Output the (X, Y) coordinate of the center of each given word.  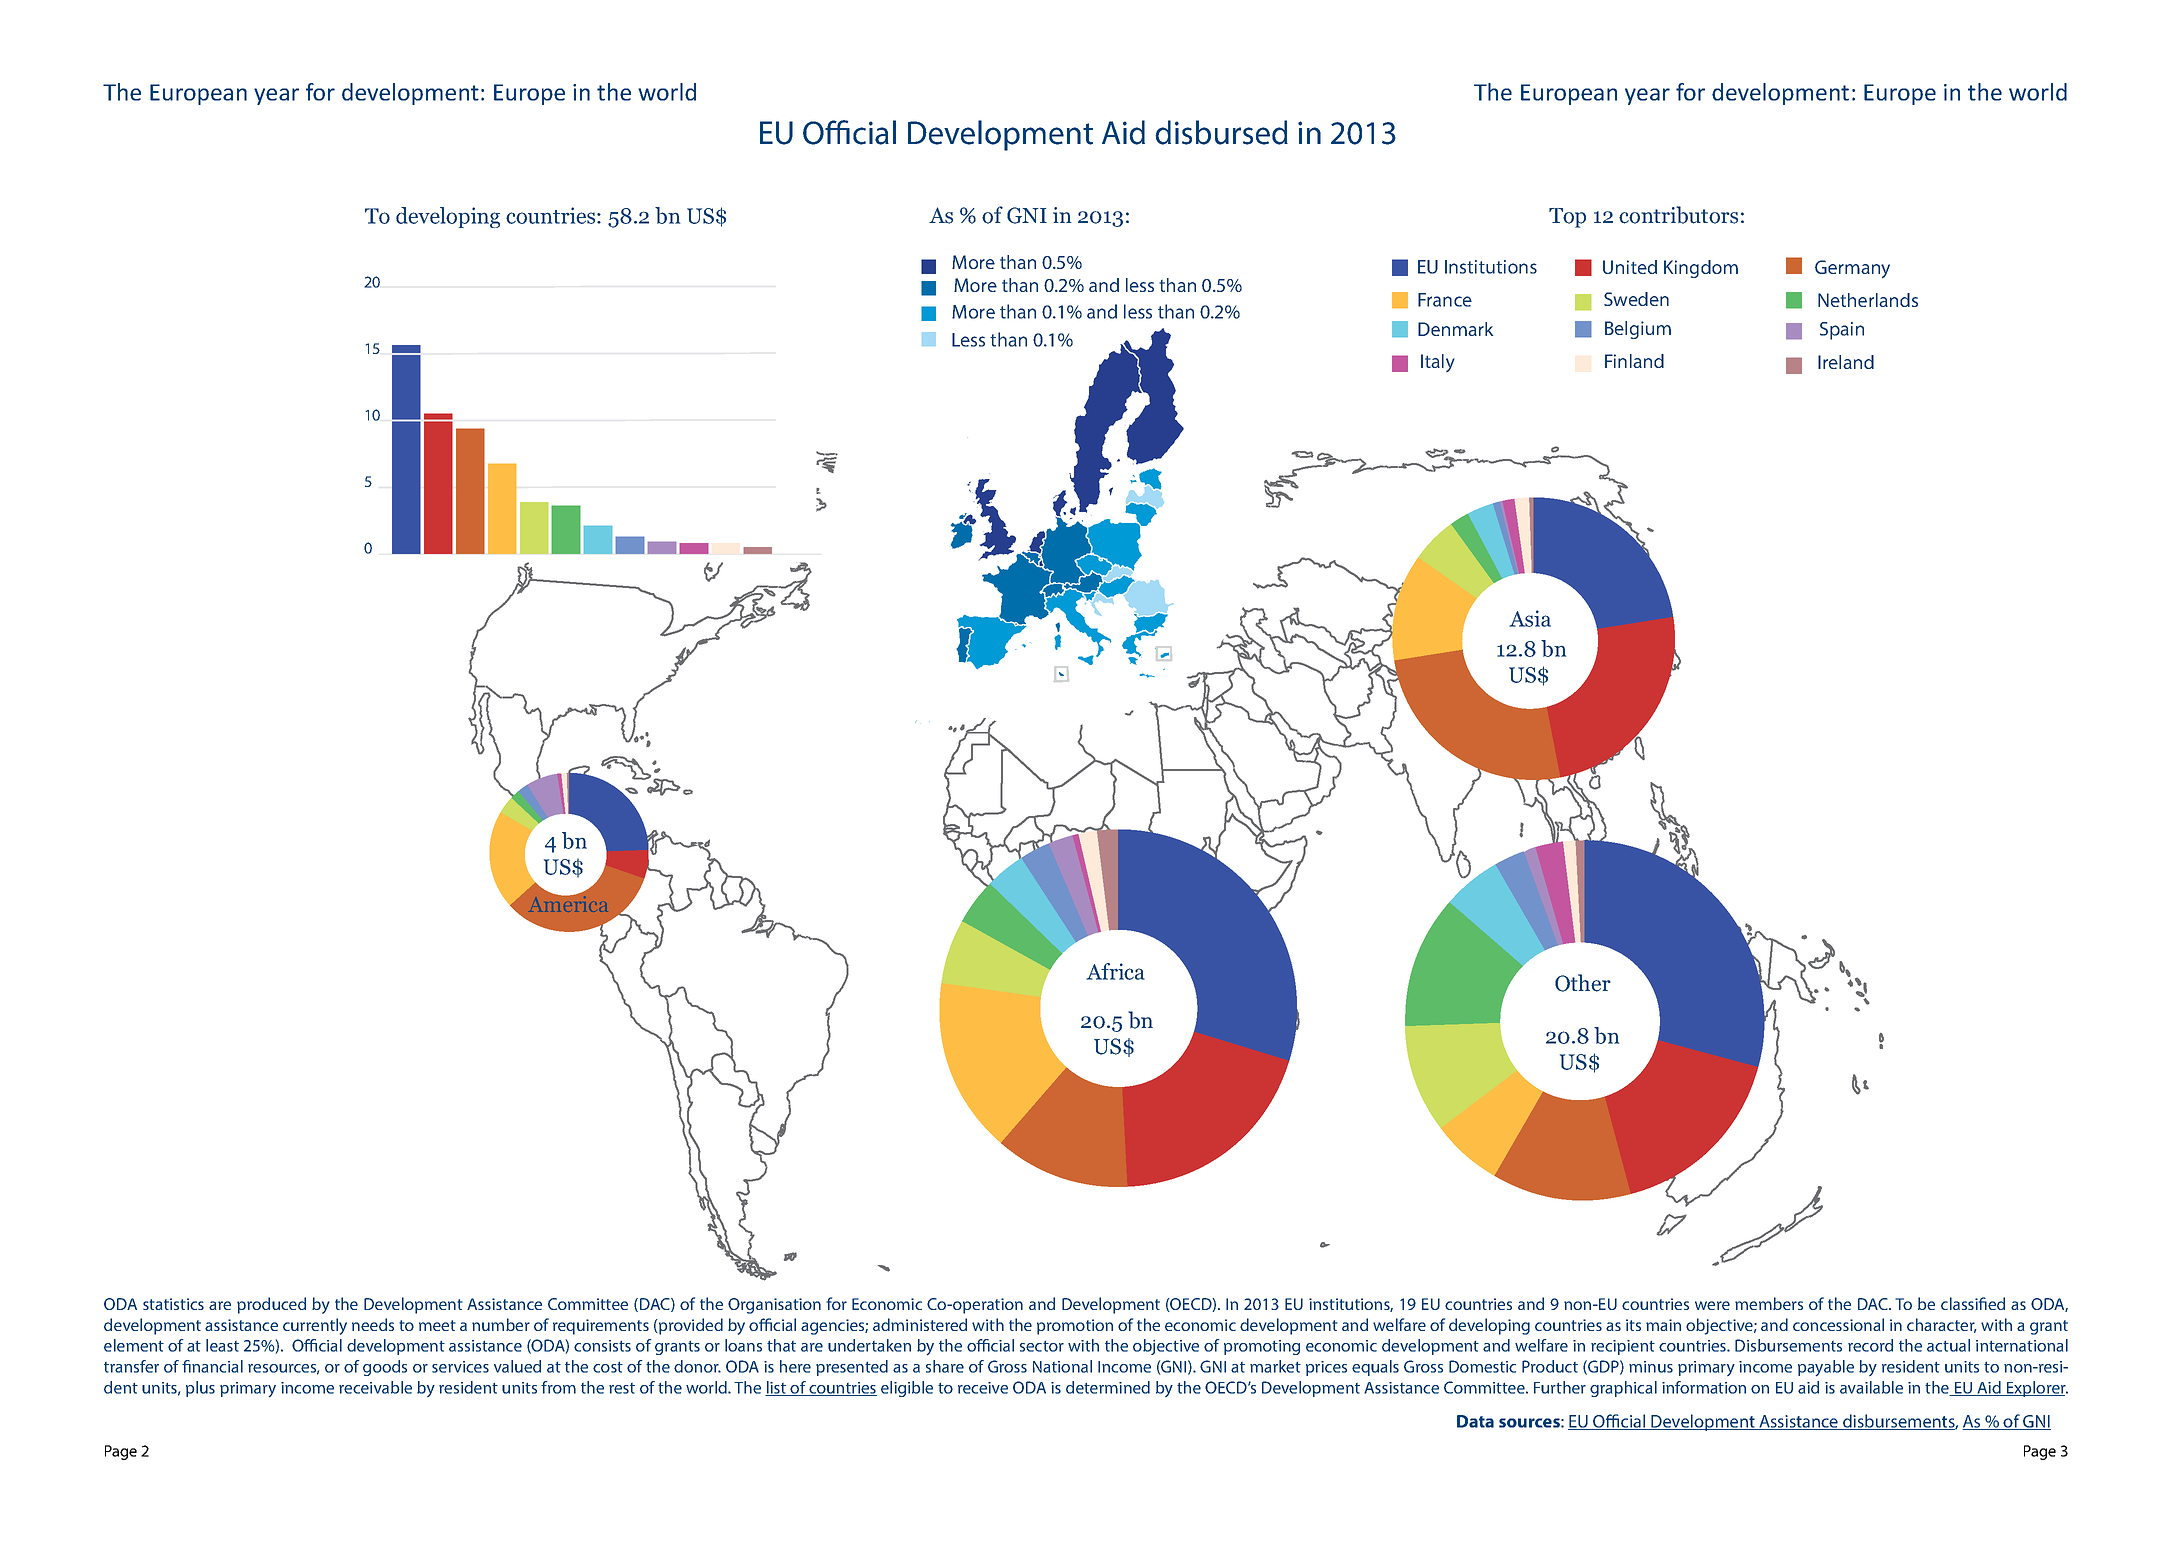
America (568, 903)
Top (1567, 218)
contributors (1678, 215)
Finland (1634, 361)
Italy (1438, 363)
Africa (1115, 971)
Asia (1530, 618)
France (1445, 300)
